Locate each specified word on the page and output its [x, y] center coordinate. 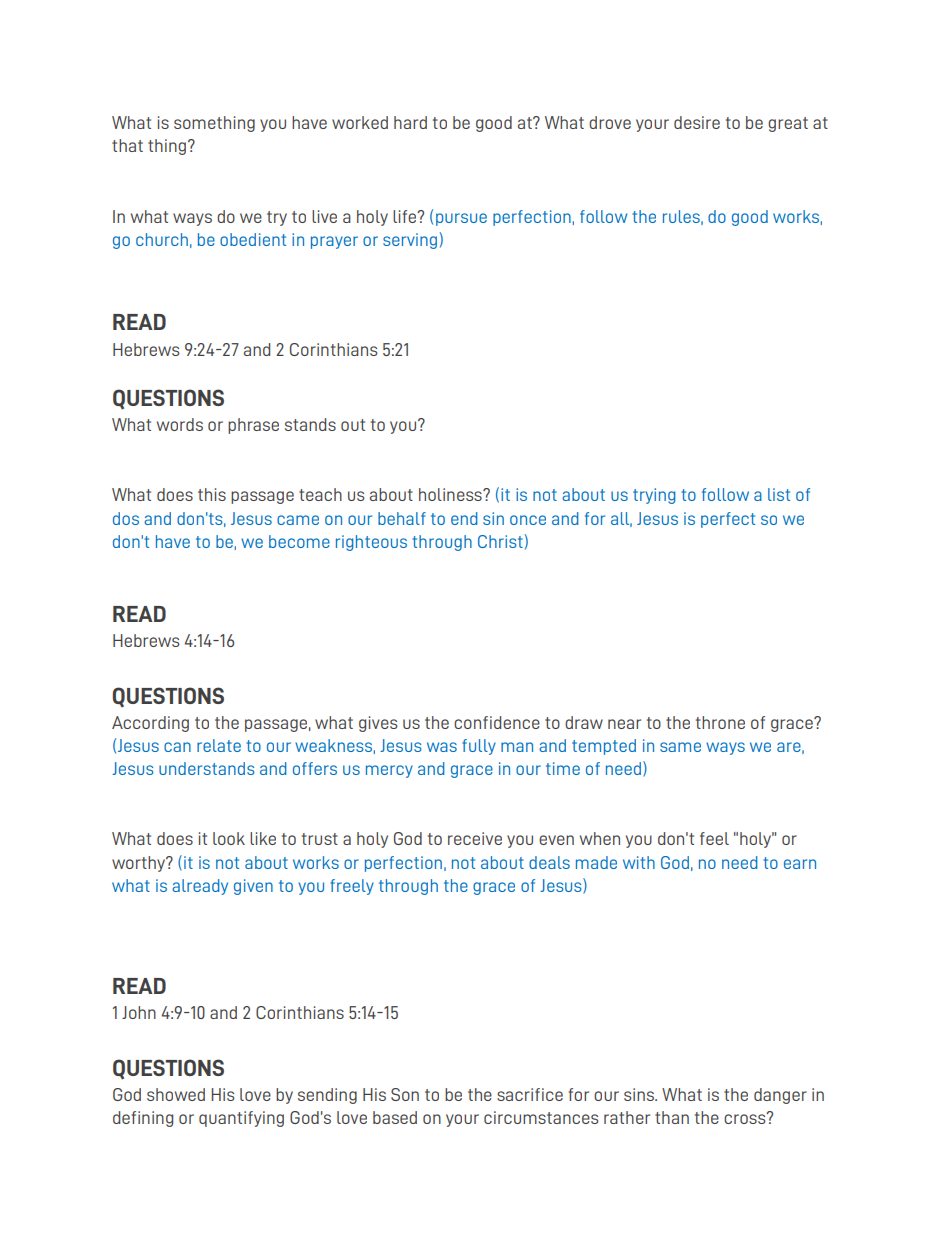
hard [410, 122]
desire [697, 122]
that [127, 145]
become [299, 541]
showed [176, 1094]
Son [405, 1094]
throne [720, 722]
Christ [500, 541]
